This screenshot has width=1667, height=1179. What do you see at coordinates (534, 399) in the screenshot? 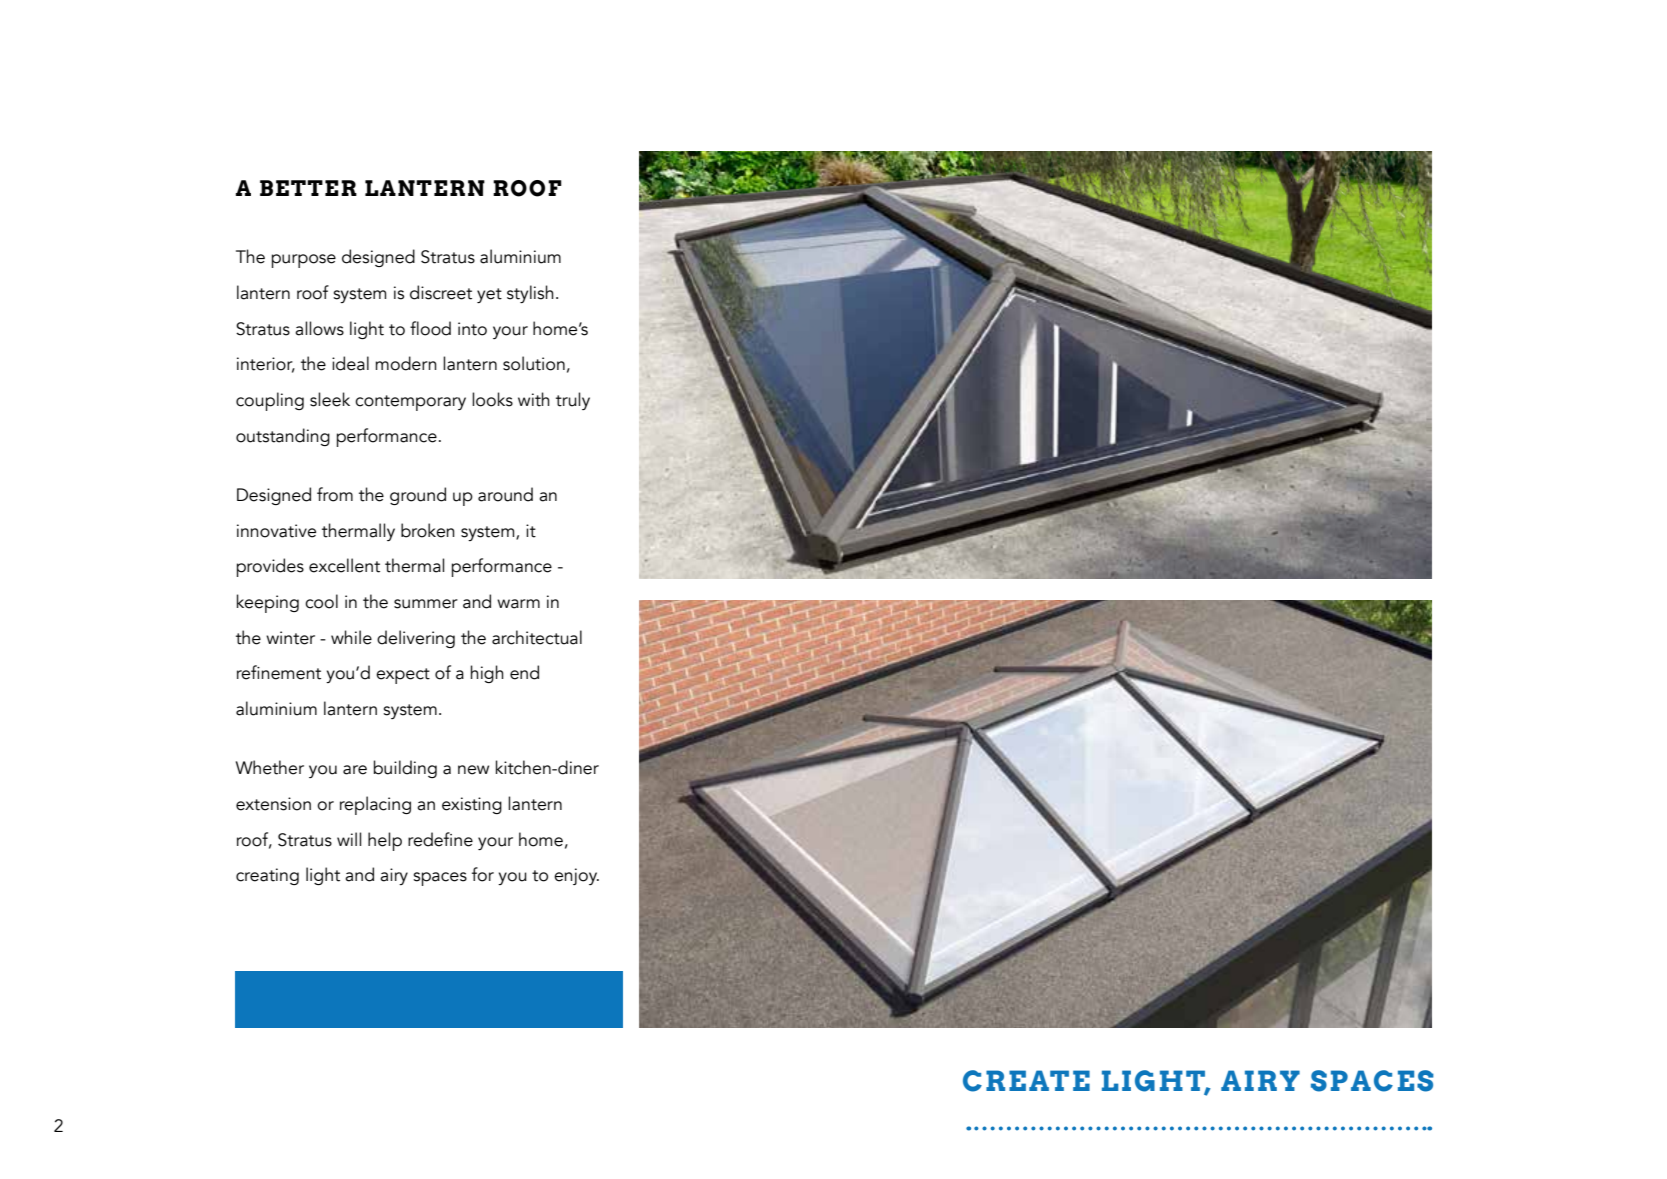
I see `with` at bounding box center [534, 399].
